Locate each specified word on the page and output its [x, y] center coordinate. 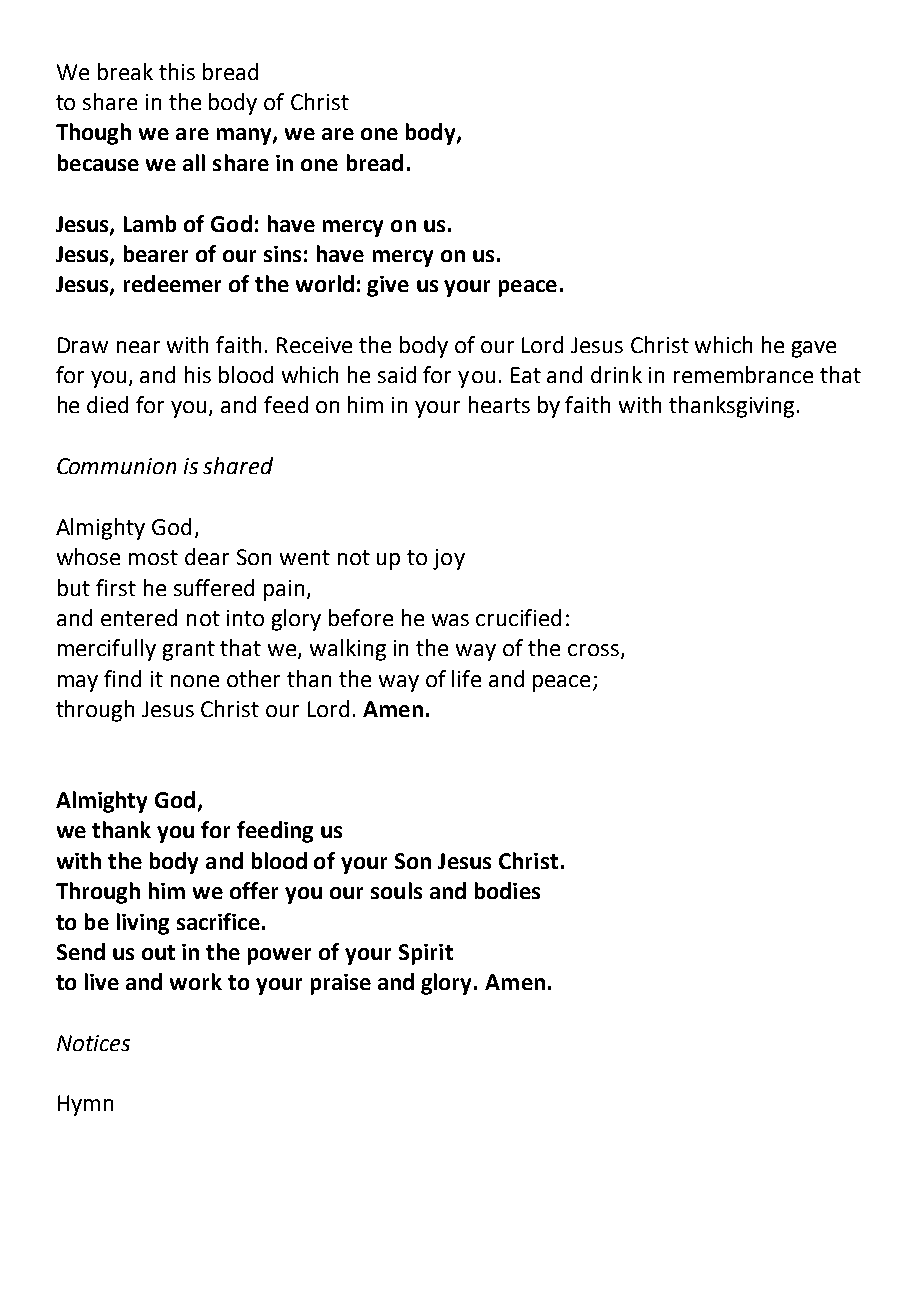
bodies [507, 890]
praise [341, 984]
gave [814, 349]
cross [593, 650]
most [153, 557]
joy [449, 559]
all [194, 162]
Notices [93, 1043]
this [177, 71]
